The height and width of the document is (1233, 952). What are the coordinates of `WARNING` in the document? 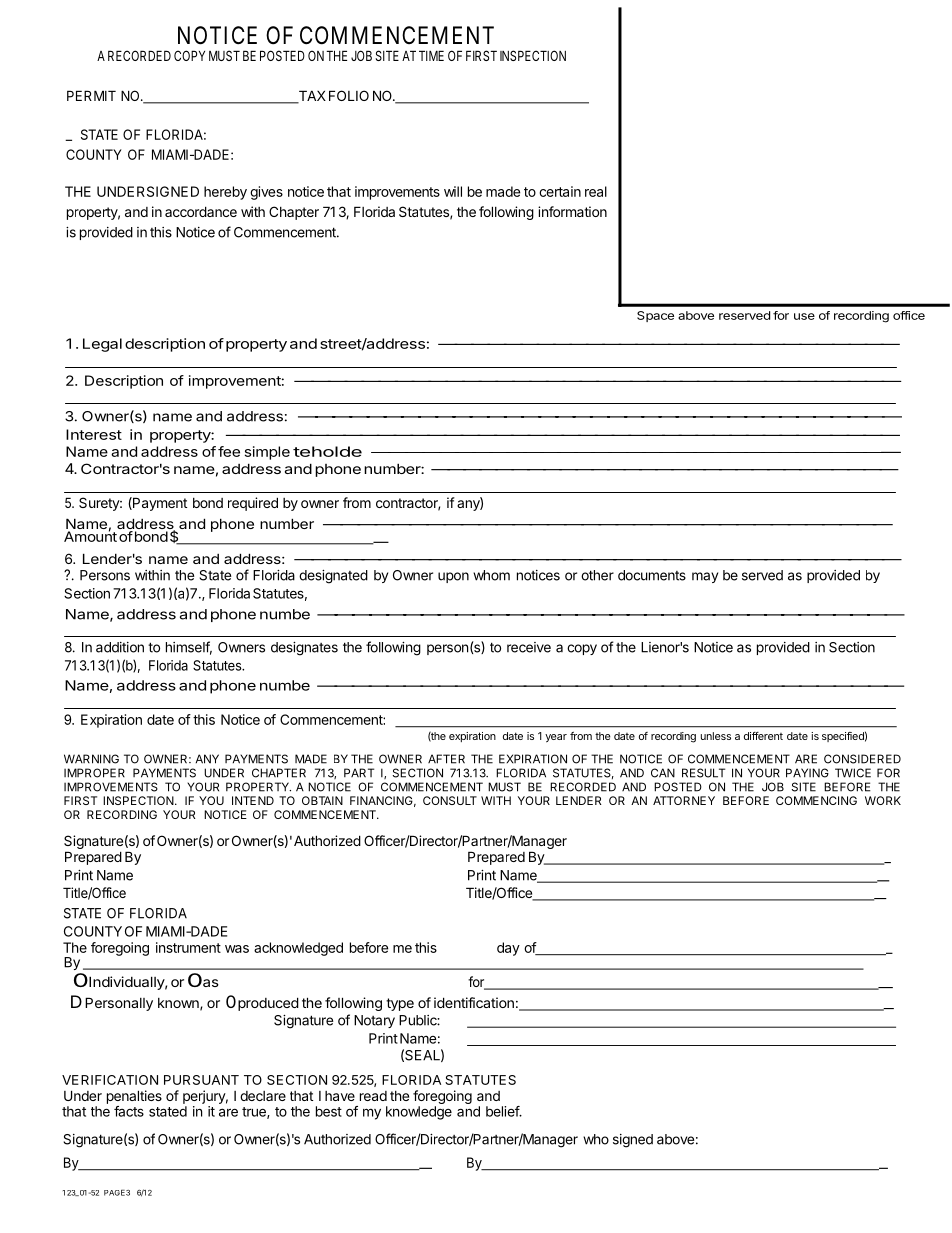 It's located at (91, 759).
